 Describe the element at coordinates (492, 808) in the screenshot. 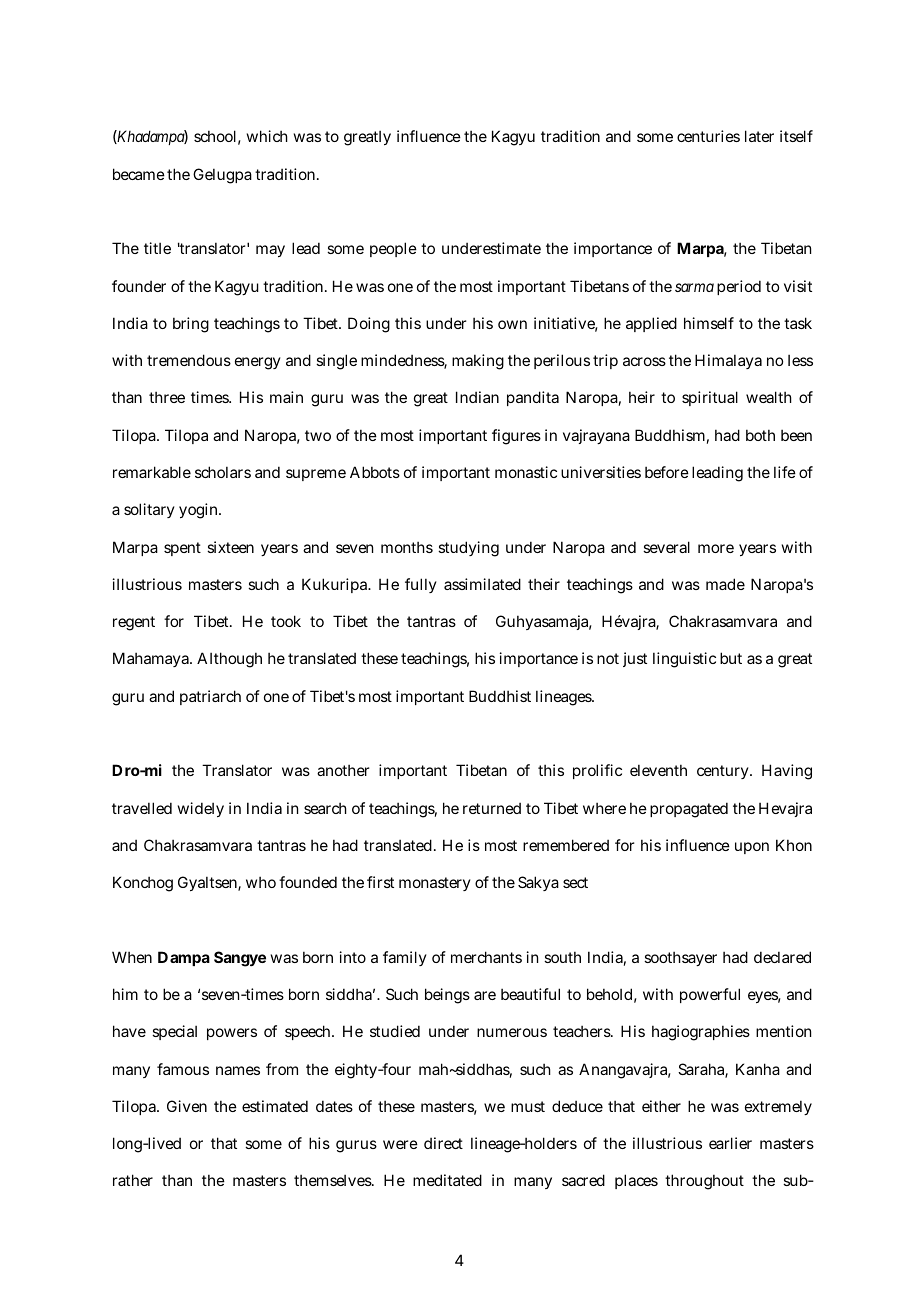

I see `returned` at that location.
